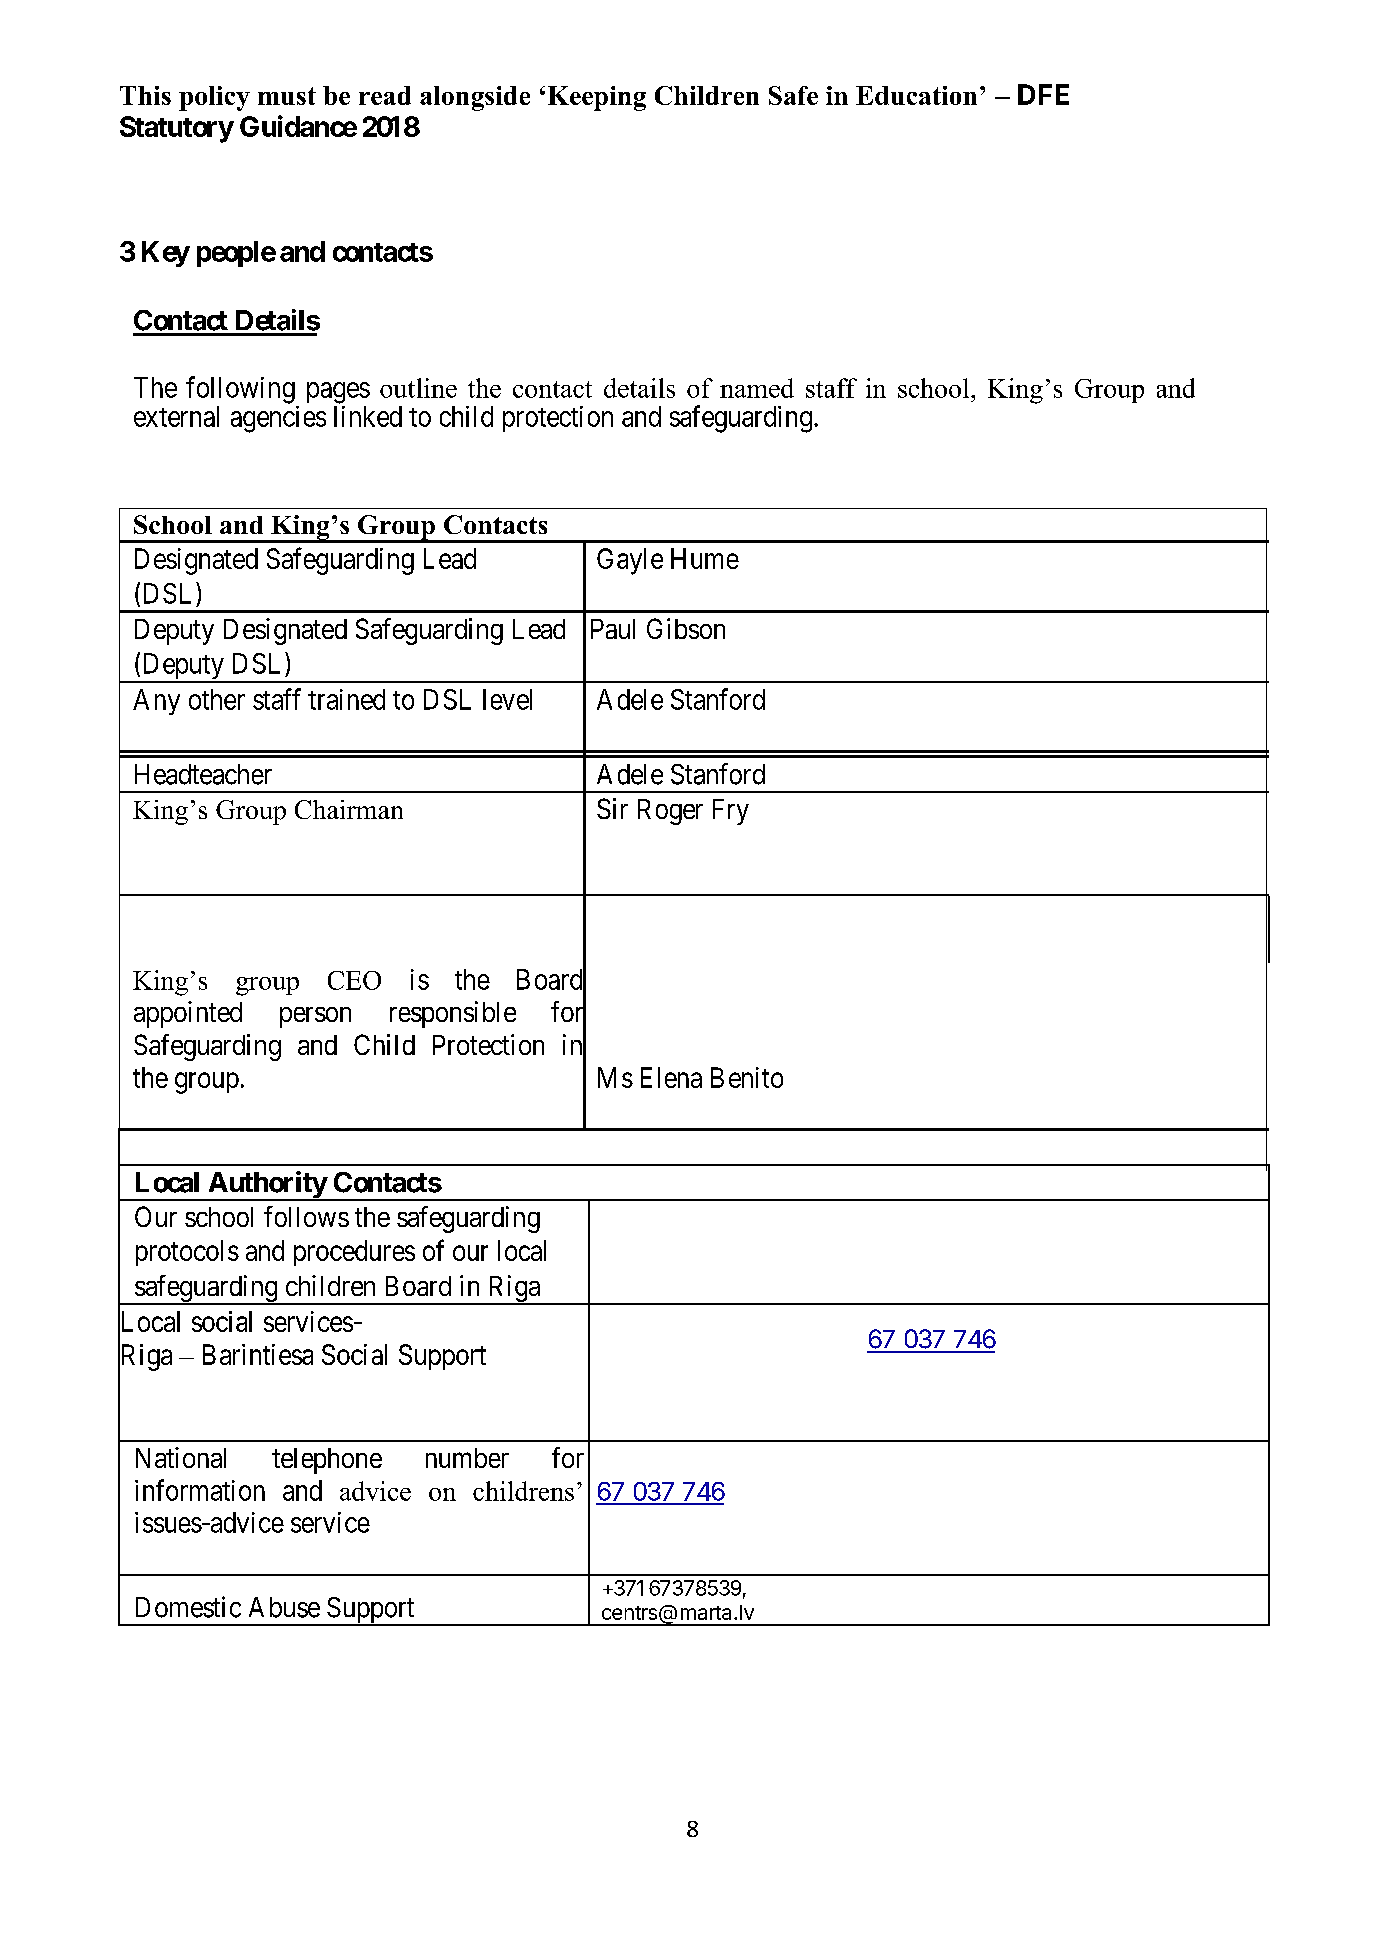 Image resolution: width=1385 pixels, height=1959 pixels. I want to click on number, so click(467, 1458).
